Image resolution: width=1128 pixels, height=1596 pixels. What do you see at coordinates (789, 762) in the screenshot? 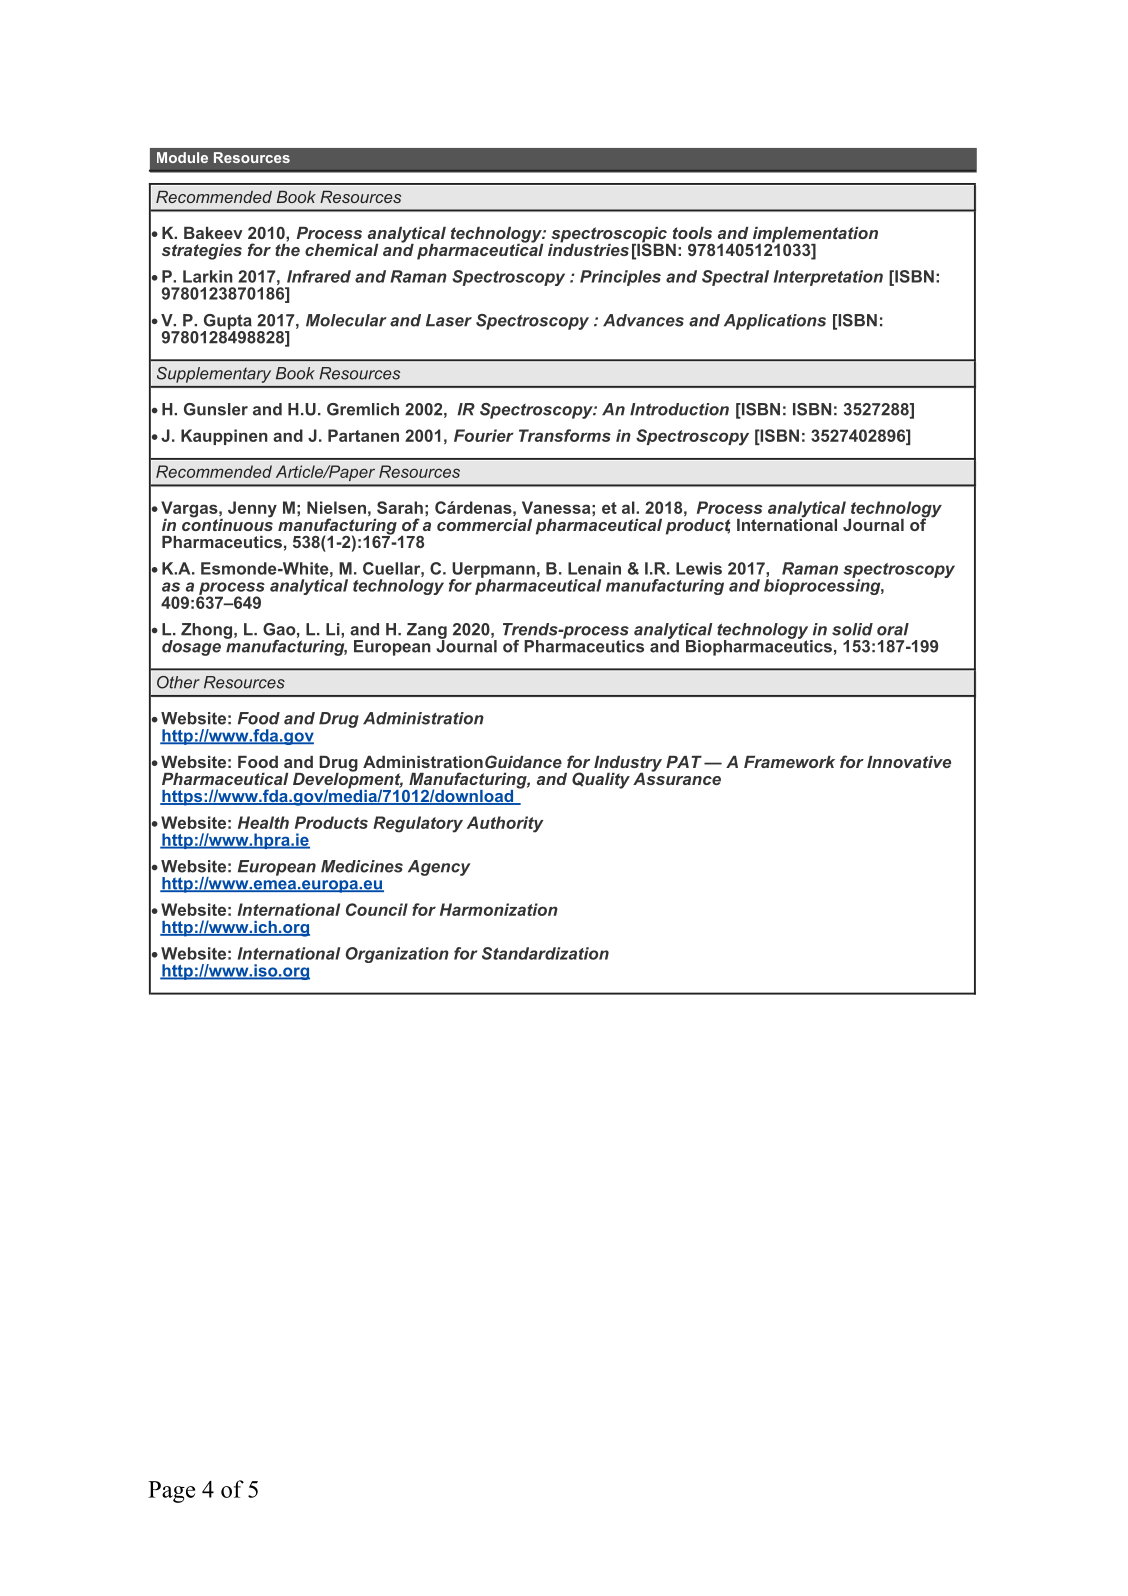
I see `Framework` at bounding box center [789, 762].
